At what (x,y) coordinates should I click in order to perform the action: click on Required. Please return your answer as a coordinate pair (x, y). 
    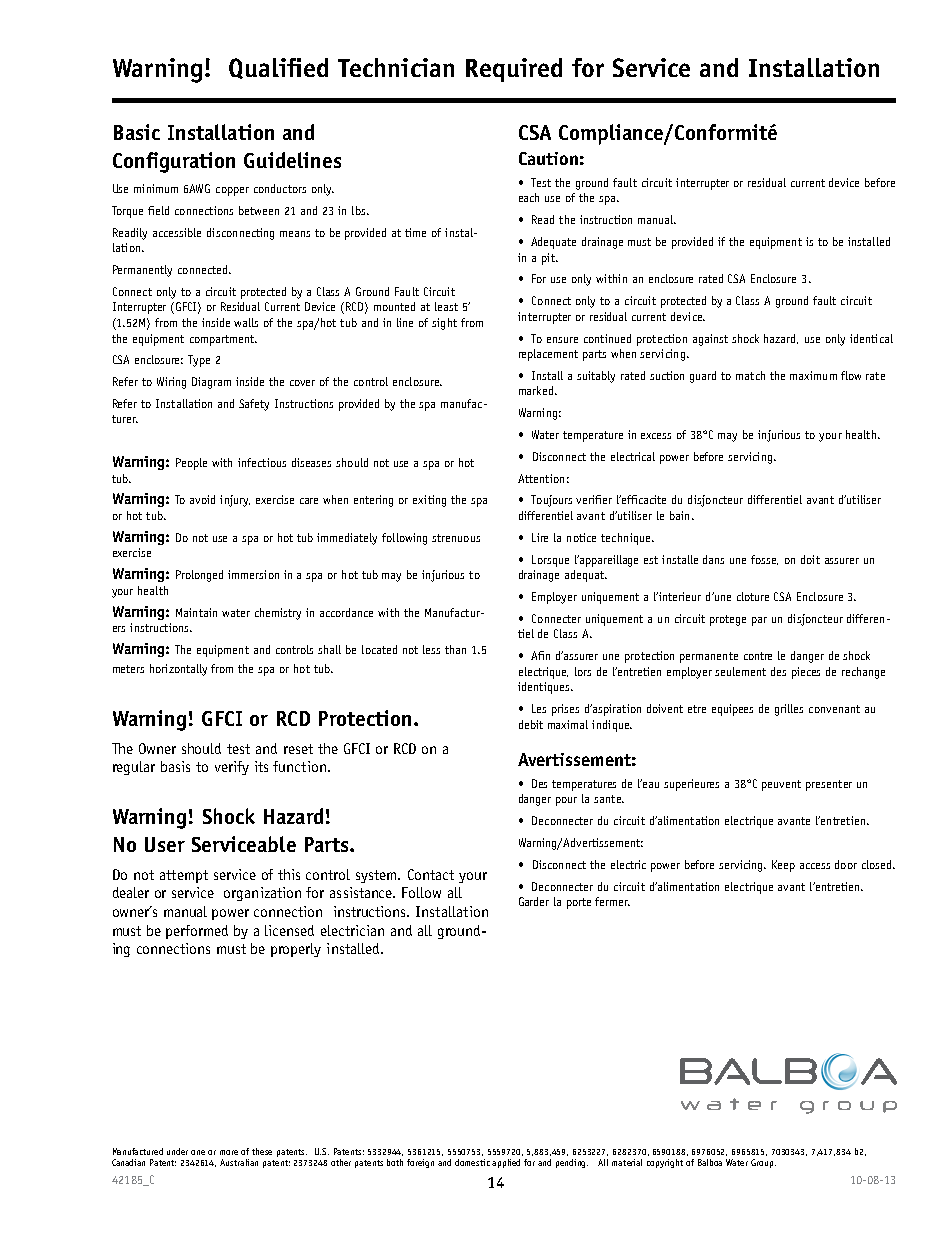
    Looking at the image, I should click on (514, 70).
